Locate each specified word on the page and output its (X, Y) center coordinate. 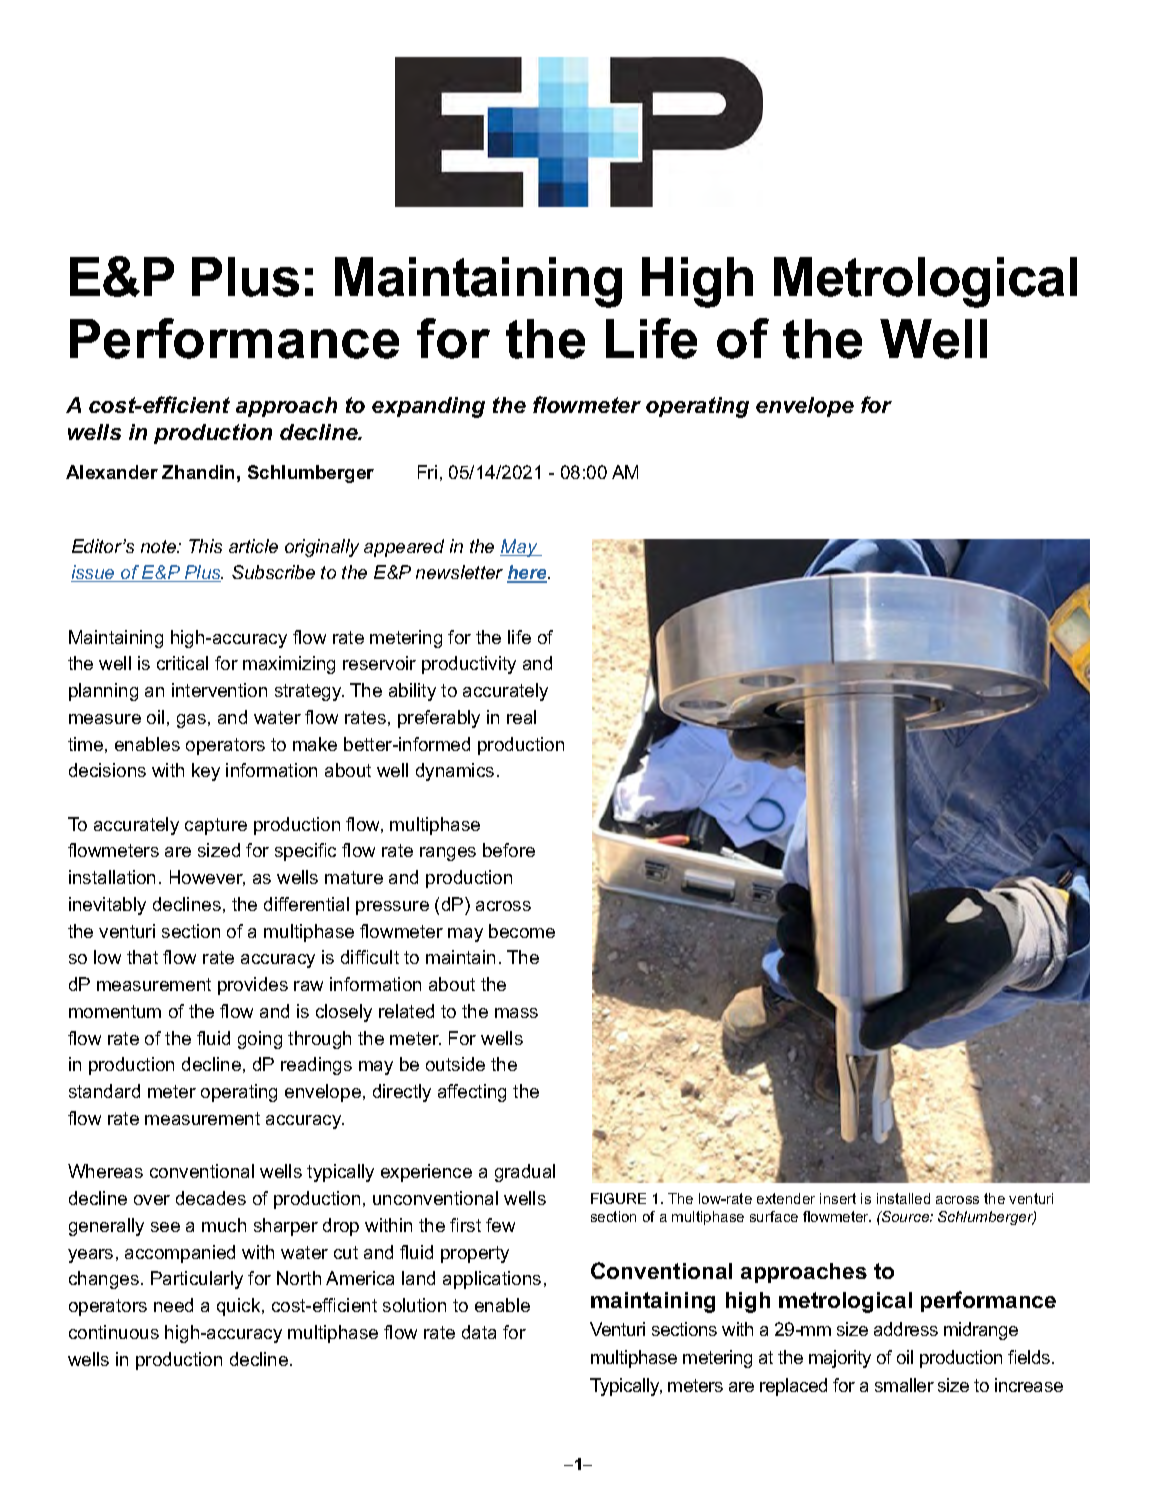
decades (211, 1198)
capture (216, 826)
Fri (427, 472)
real (521, 717)
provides (253, 986)
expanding (428, 407)
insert (838, 1198)
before (509, 850)
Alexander (112, 472)
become (522, 931)
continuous (114, 1332)
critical (182, 663)
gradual (525, 1173)
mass (516, 1013)
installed (903, 1198)
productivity (469, 665)
